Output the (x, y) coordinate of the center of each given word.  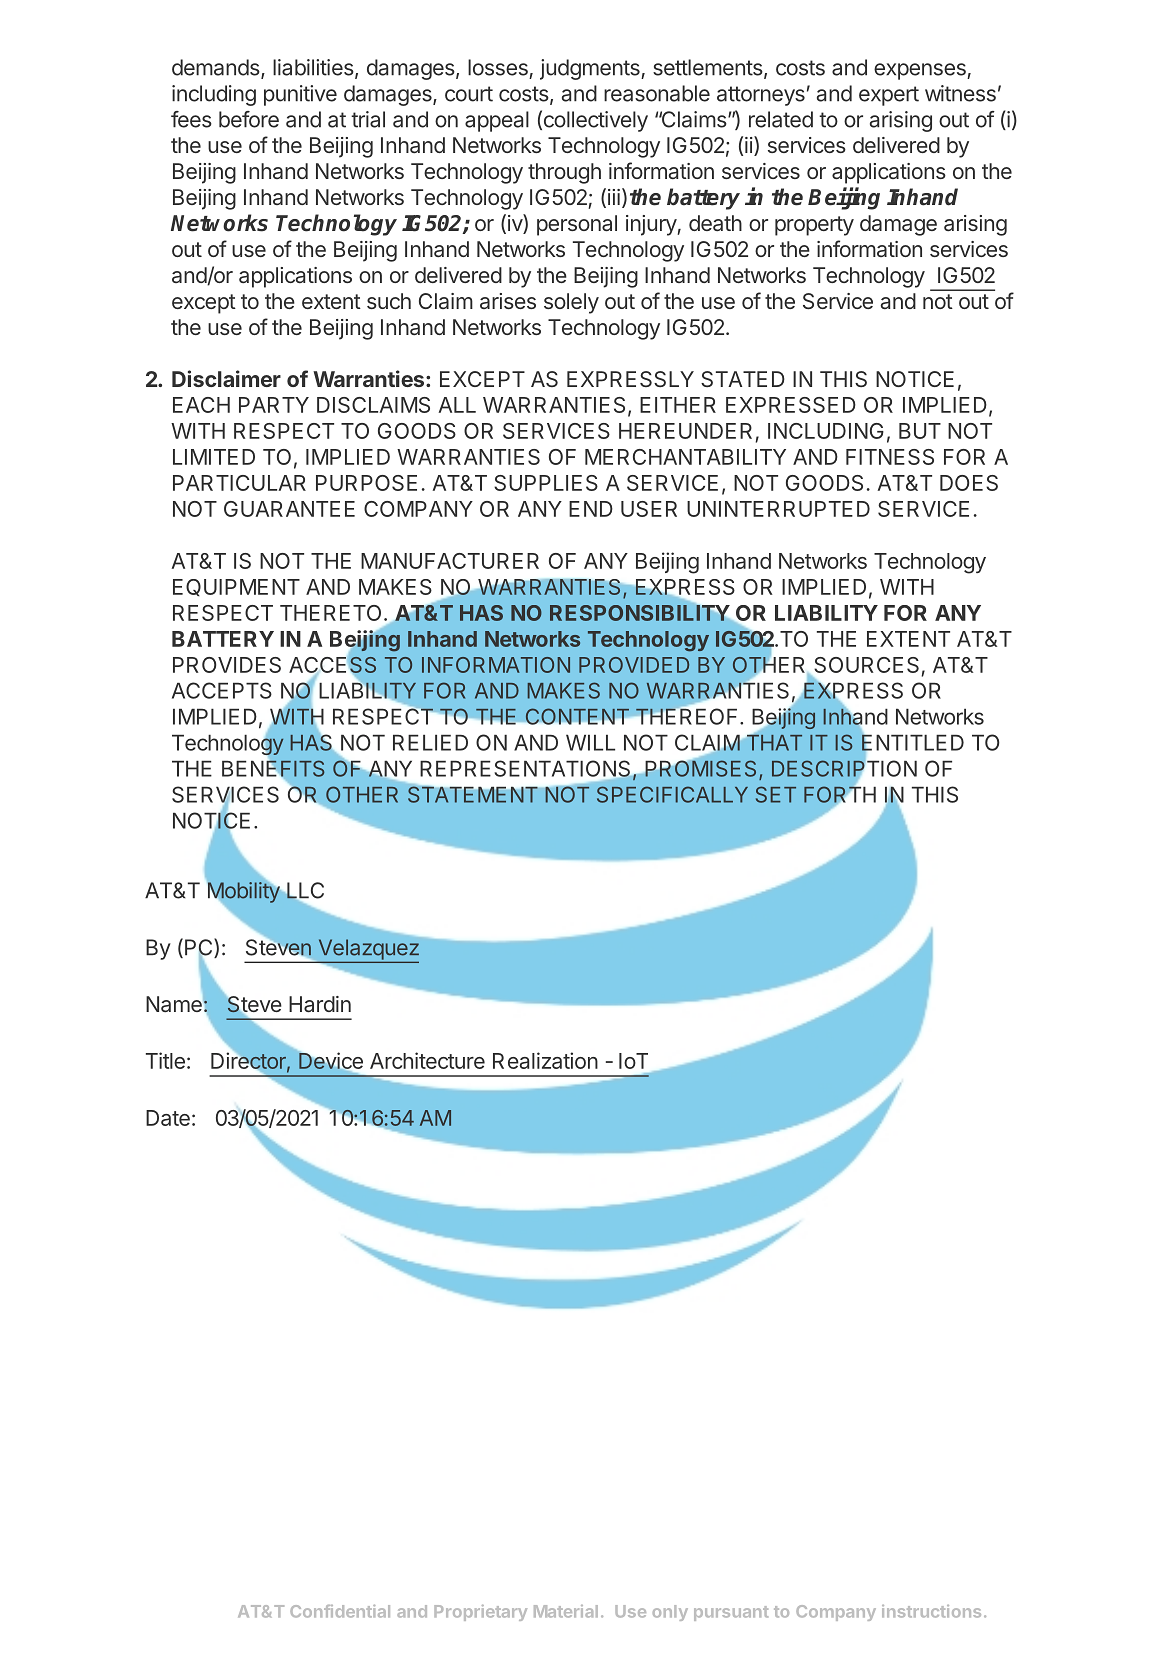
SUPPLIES (546, 483)
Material (566, 1611)
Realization (545, 1060)
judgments (591, 69)
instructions (931, 1611)
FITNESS (890, 457)
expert (889, 96)
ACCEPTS (222, 690)
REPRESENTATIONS (526, 769)
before (249, 119)
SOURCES (866, 665)
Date (168, 1118)
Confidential (340, 1611)
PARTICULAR (239, 483)
